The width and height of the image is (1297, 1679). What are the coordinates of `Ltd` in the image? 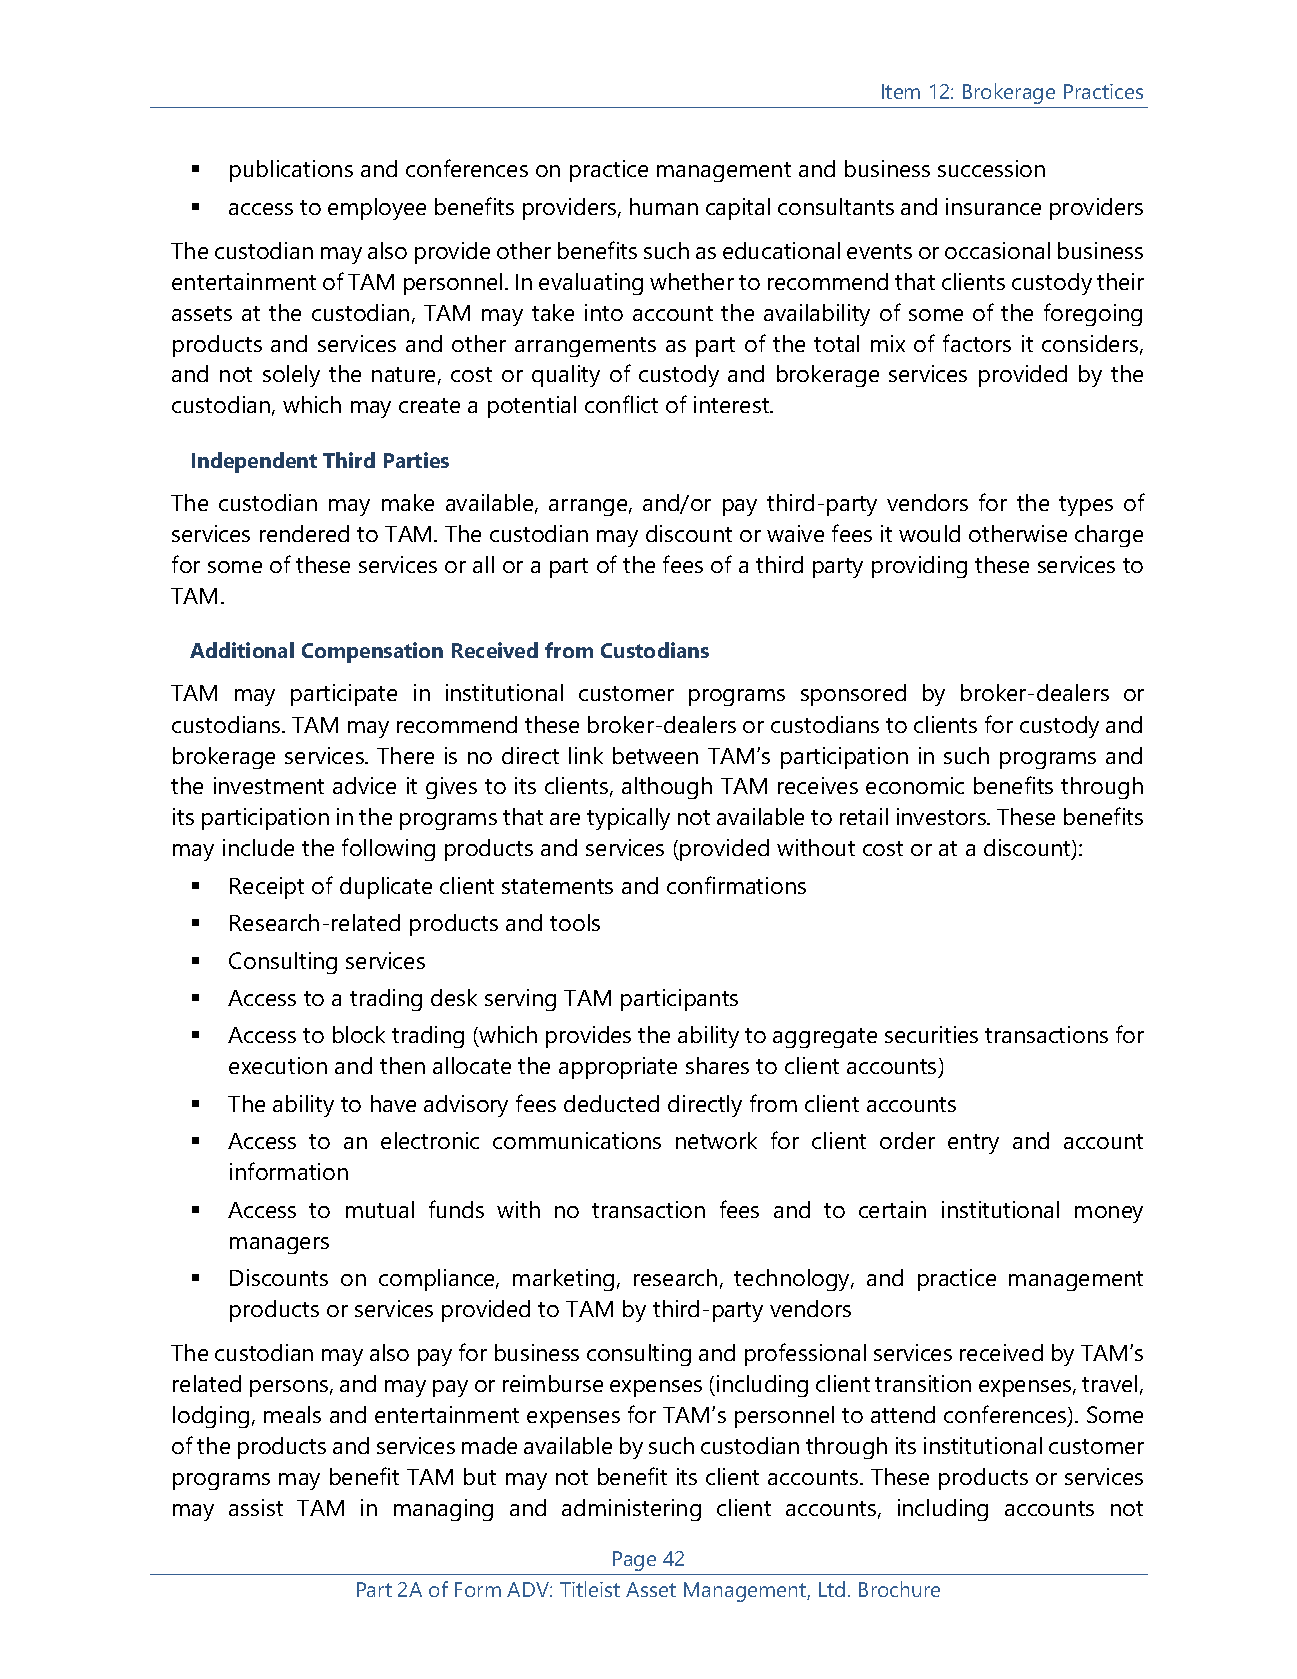 It's located at (832, 1589).
